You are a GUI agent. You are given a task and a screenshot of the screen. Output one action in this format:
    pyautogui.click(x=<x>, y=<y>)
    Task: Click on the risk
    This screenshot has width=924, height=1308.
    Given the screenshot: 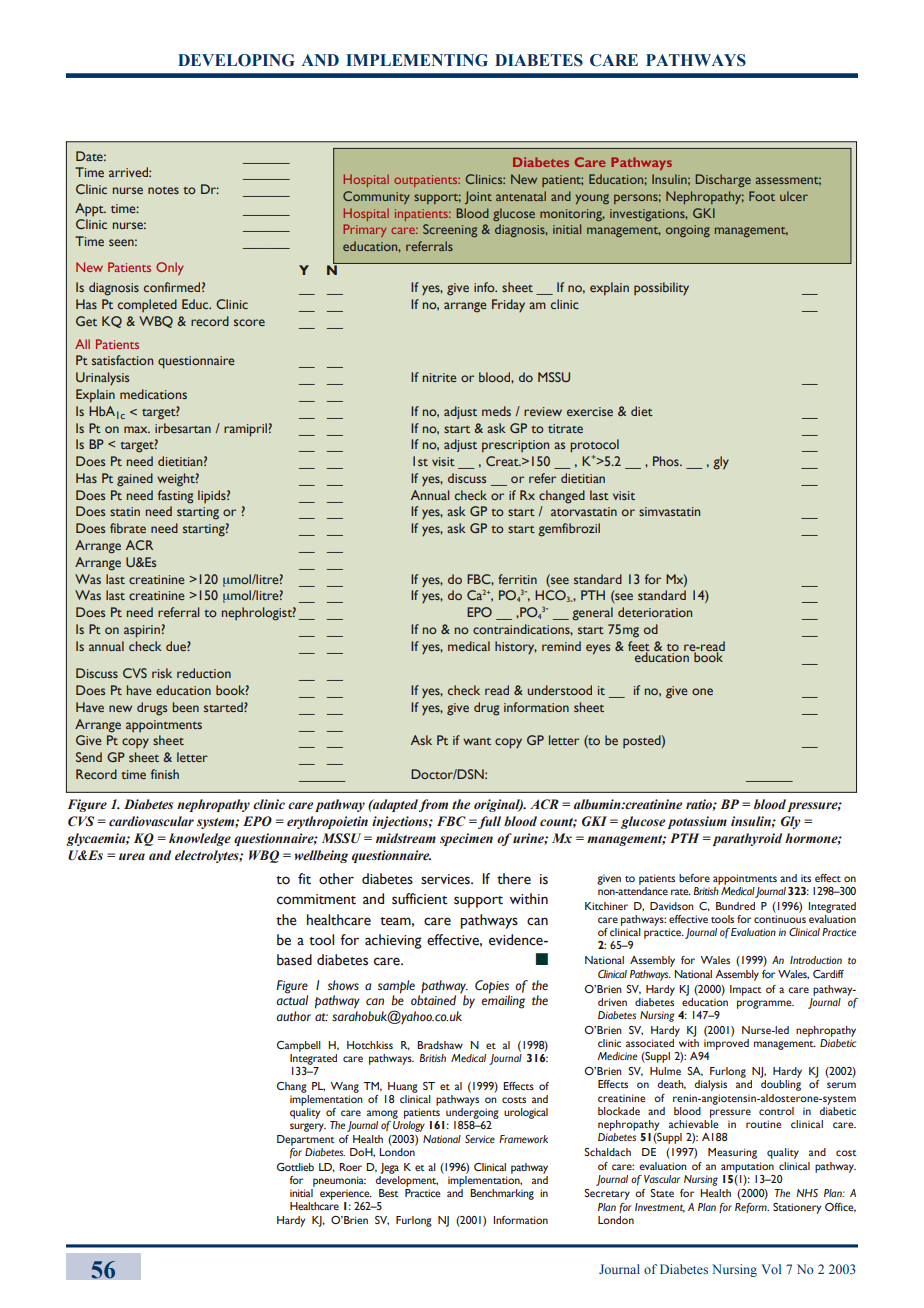 What is the action you would take?
    pyautogui.click(x=162, y=673)
